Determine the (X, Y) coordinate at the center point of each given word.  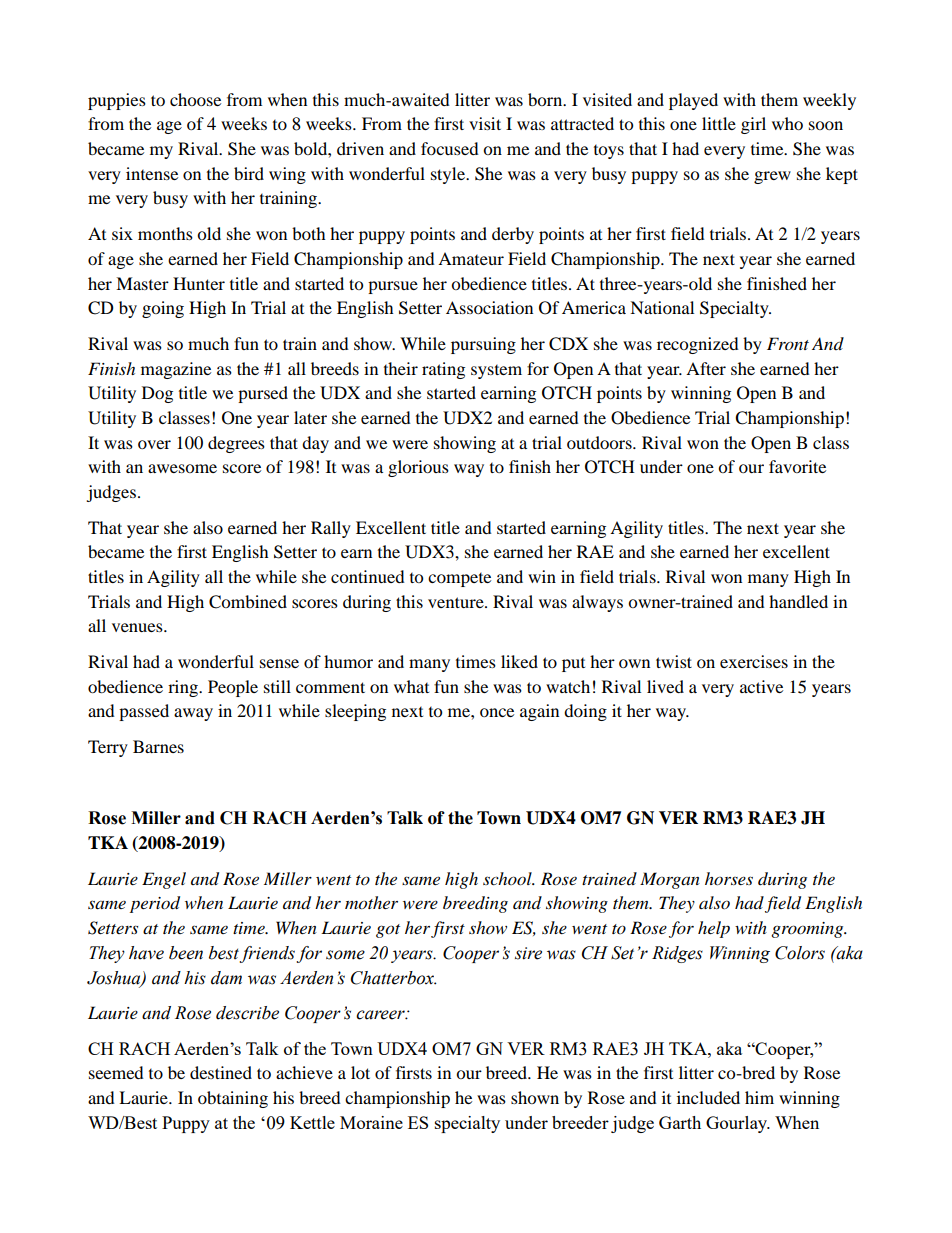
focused (450, 148)
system (496, 372)
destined (221, 1072)
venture (457, 602)
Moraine (371, 1122)
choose (195, 99)
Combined (248, 602)
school (508, 878)
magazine (176, 370)
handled (798, 601)
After (706, 368)
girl (753, 125)
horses (729, 878)
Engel (164, 880)
